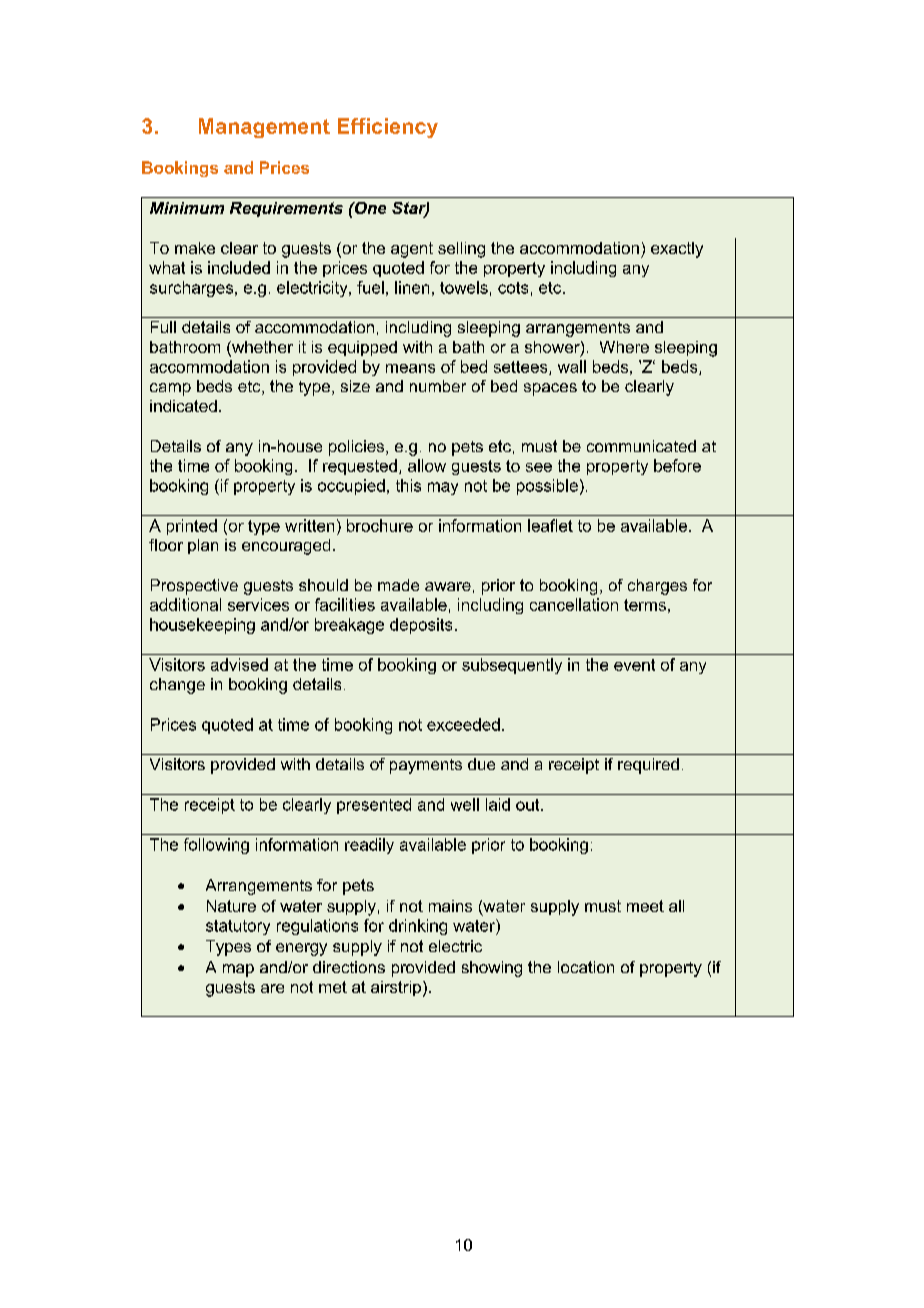 The height and width of the image is (1308, 924). I want to click on whether, so click(261, 348).
